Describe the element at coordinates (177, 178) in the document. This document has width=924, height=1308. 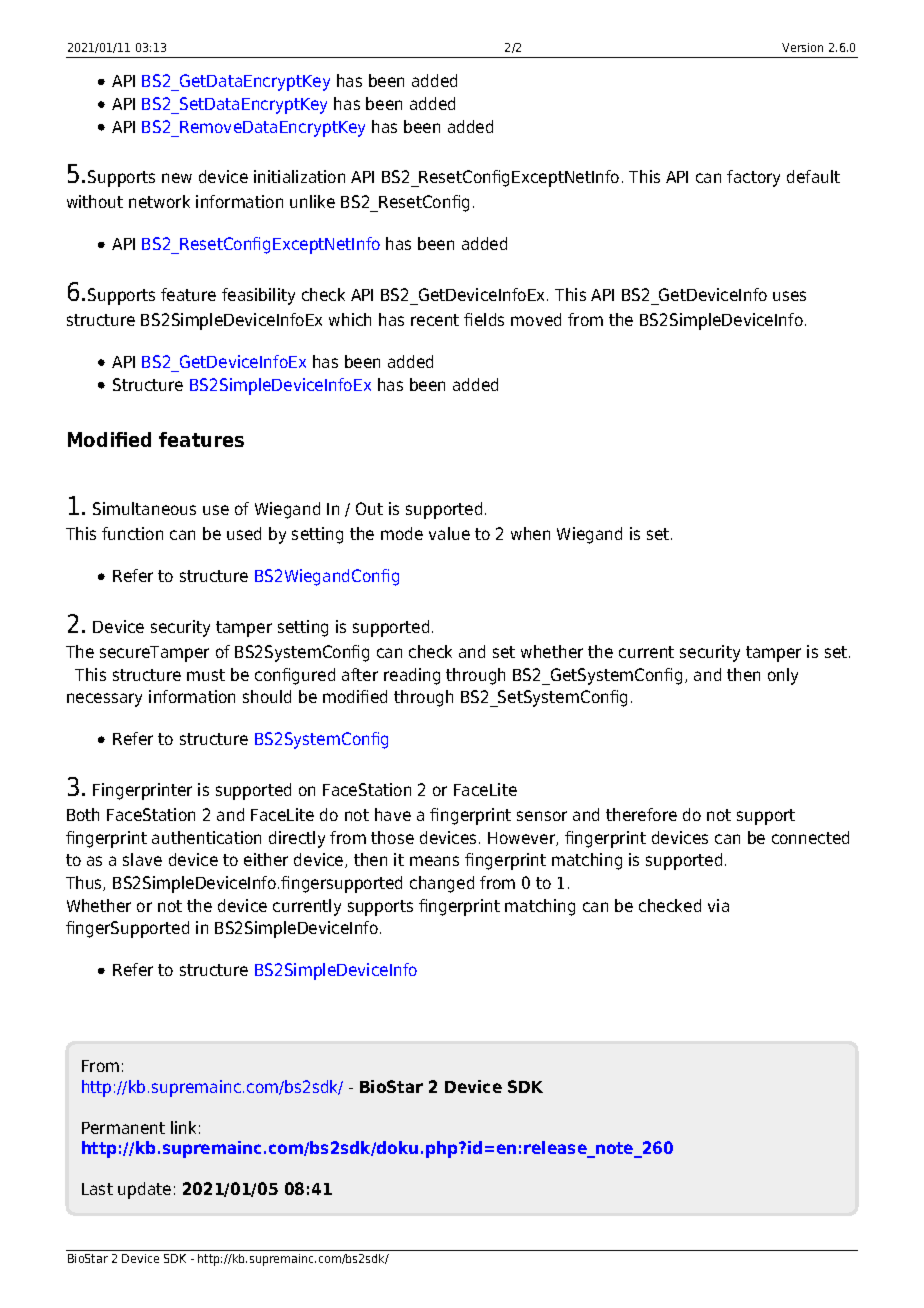
I see `new` at that location.
